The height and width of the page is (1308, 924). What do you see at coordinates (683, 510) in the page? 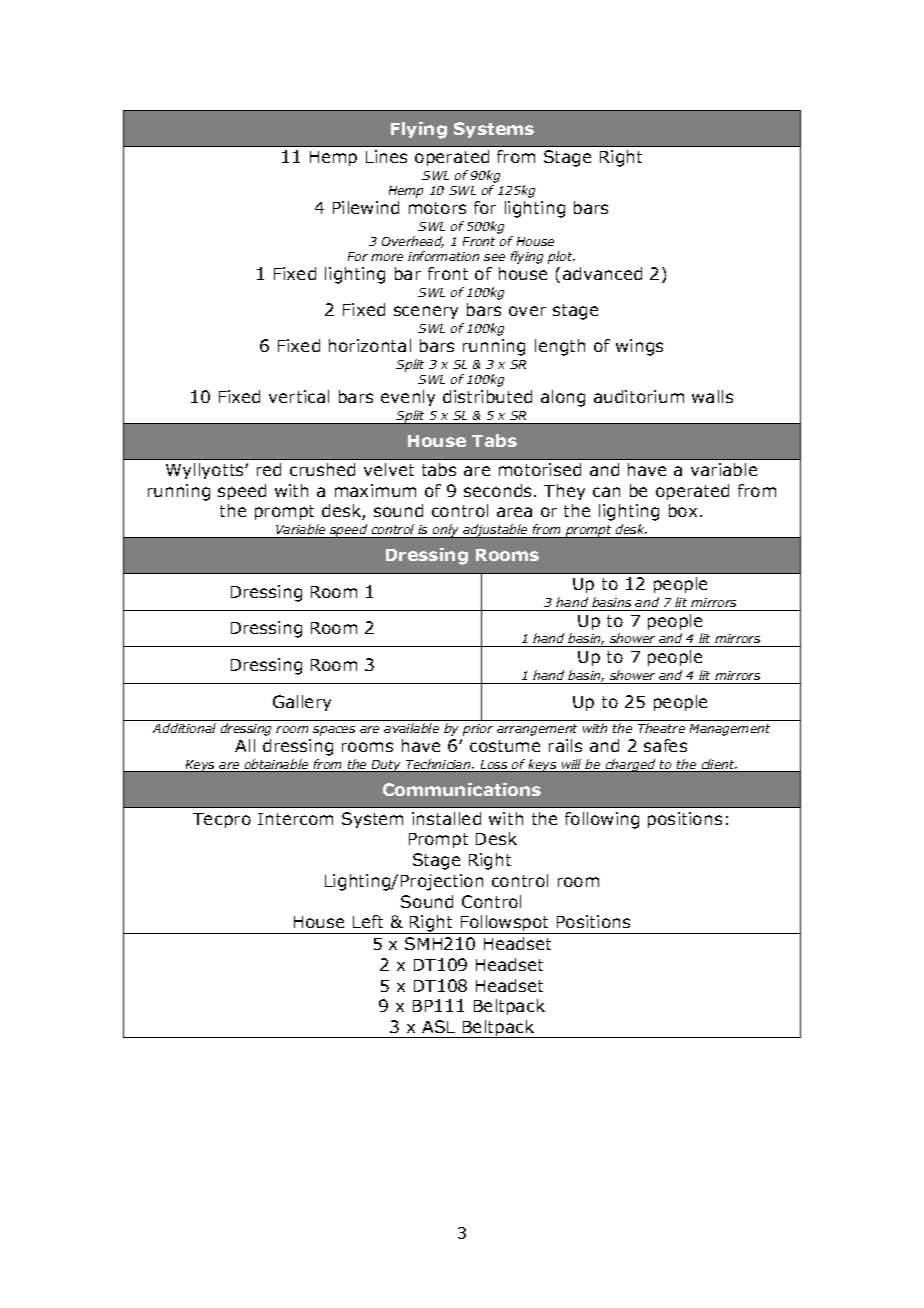
I see `box` at bounding box center [683, 510].
